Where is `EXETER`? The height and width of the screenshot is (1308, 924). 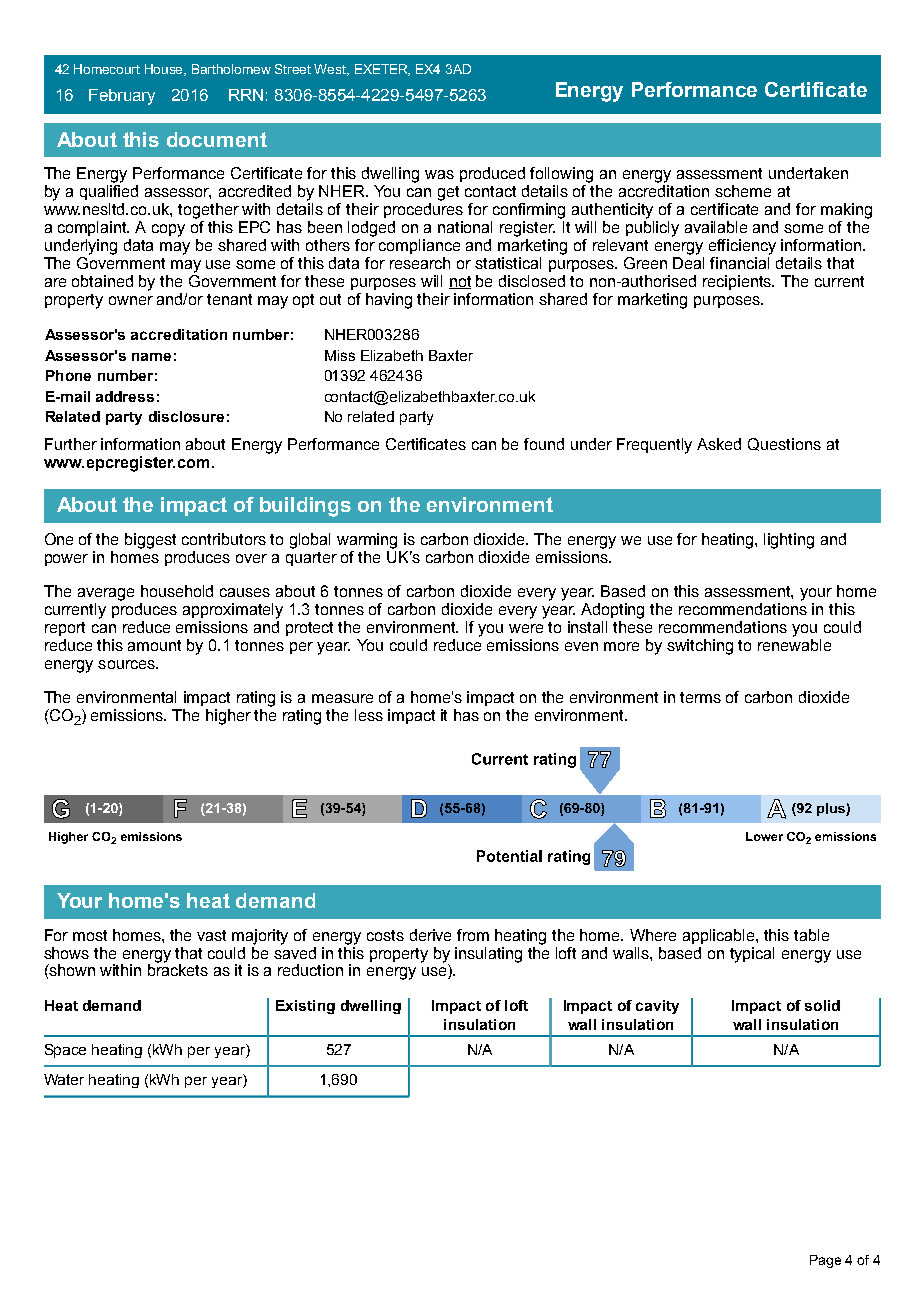
EXETER is located at coordinates (382, 70).
